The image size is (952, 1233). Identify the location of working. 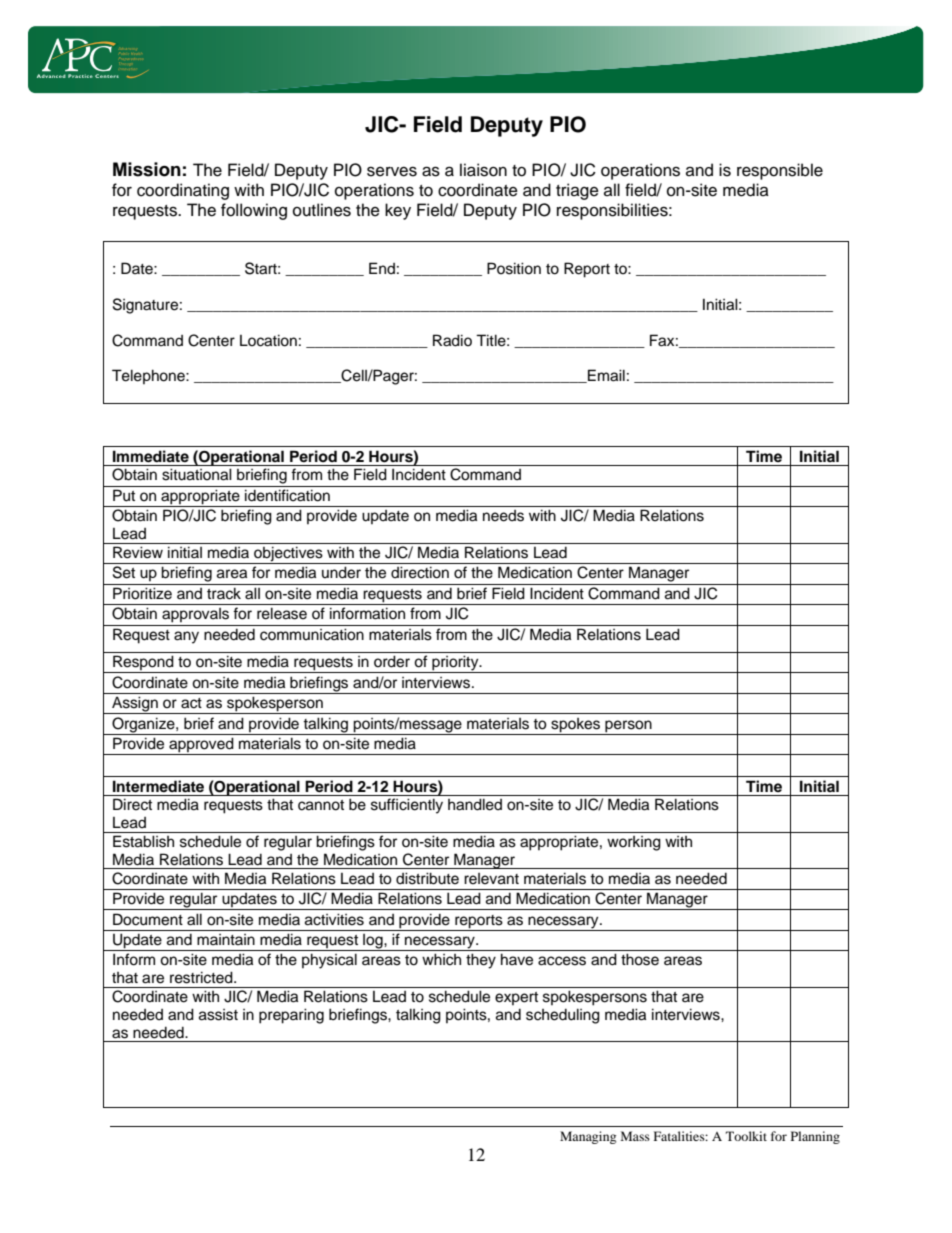
(634, 843).
